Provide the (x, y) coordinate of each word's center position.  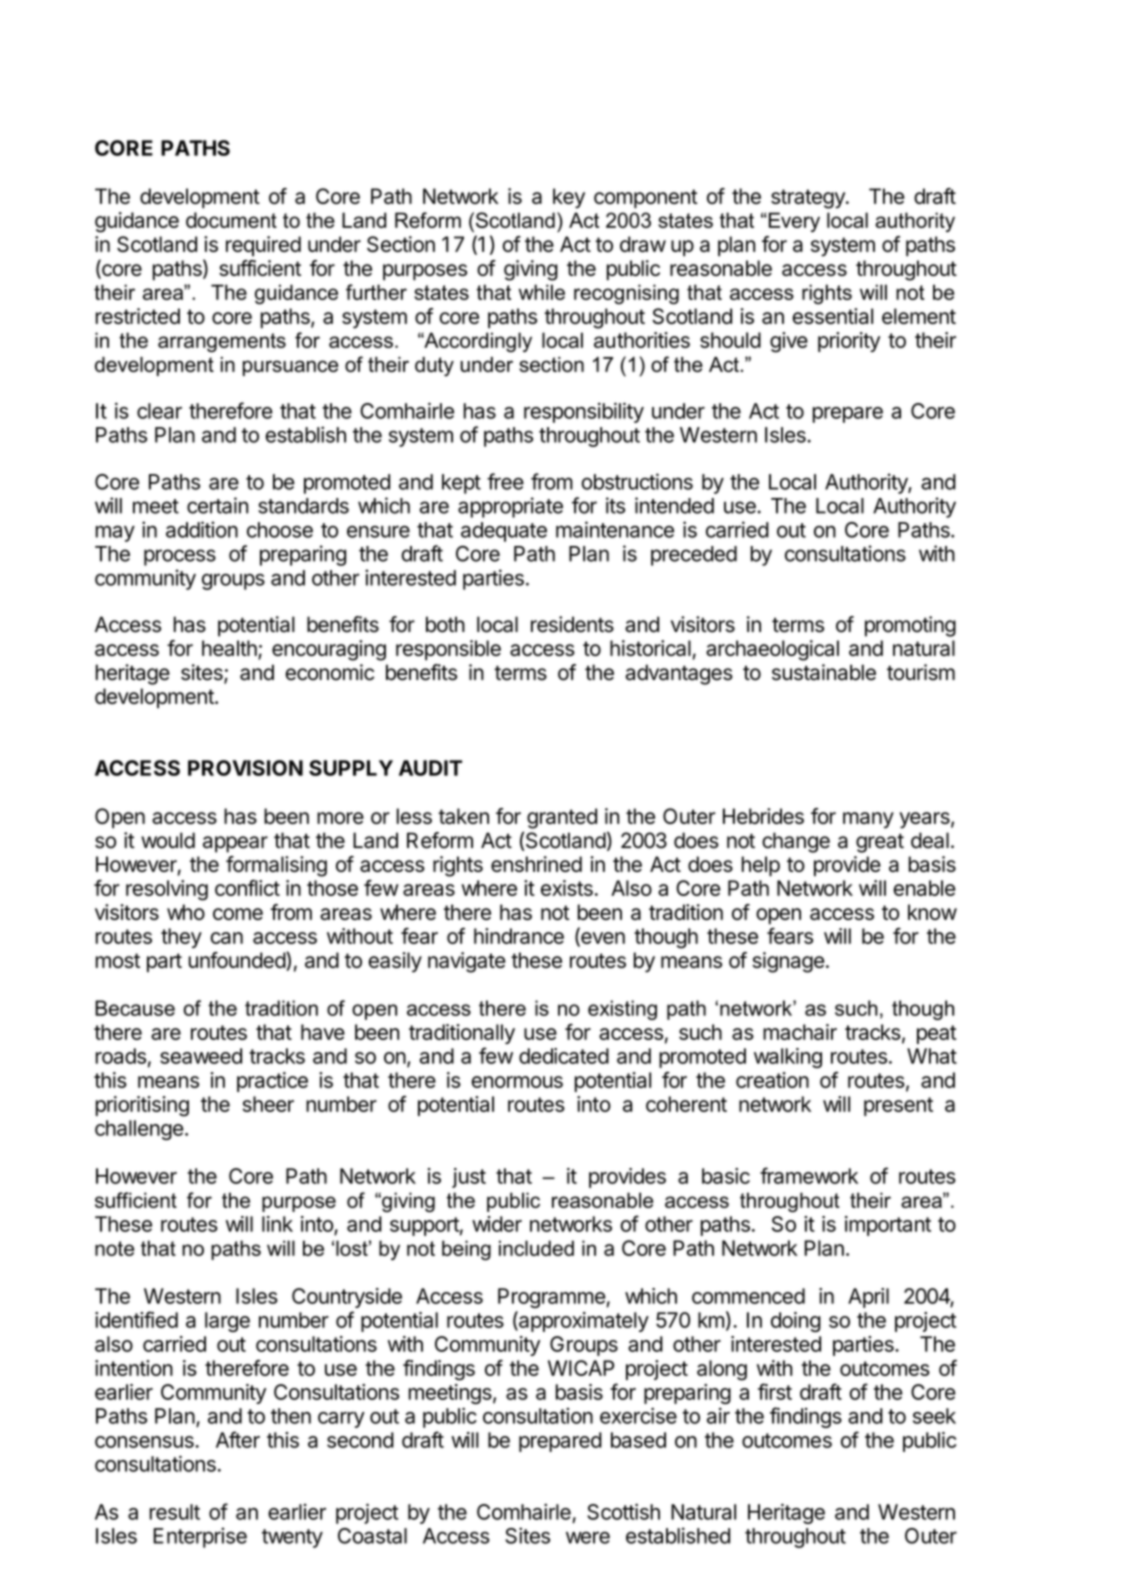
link (277, 1224)
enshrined (536, 864)
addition (202, 529)
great (880, 843)
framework (809, 1175)
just (469, 1178)
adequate (504, 532)
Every (793, 222)
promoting (910, 626)
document (231, 220)
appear (235, 844)
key (569, 198)
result (175, 1512)
